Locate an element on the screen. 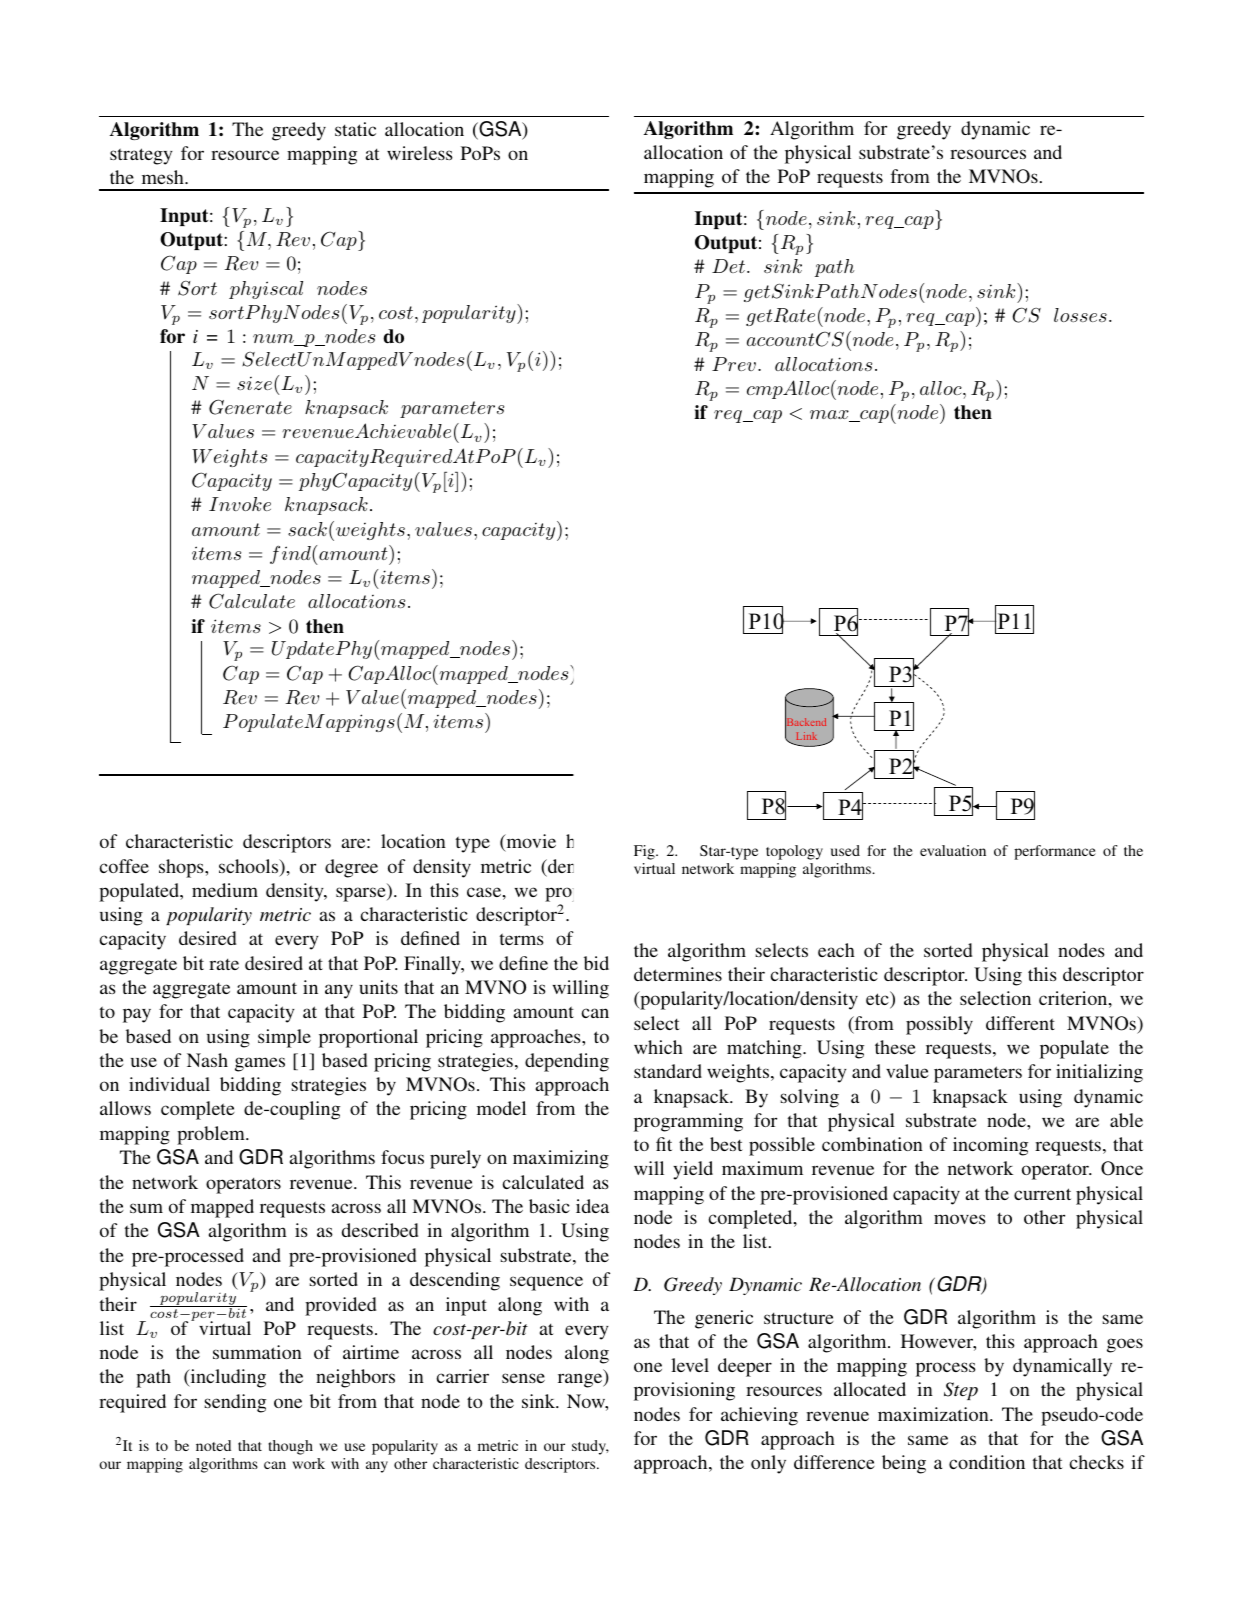 The image size is (1243, 1609). wireless is located at coordinates (420, 153).
